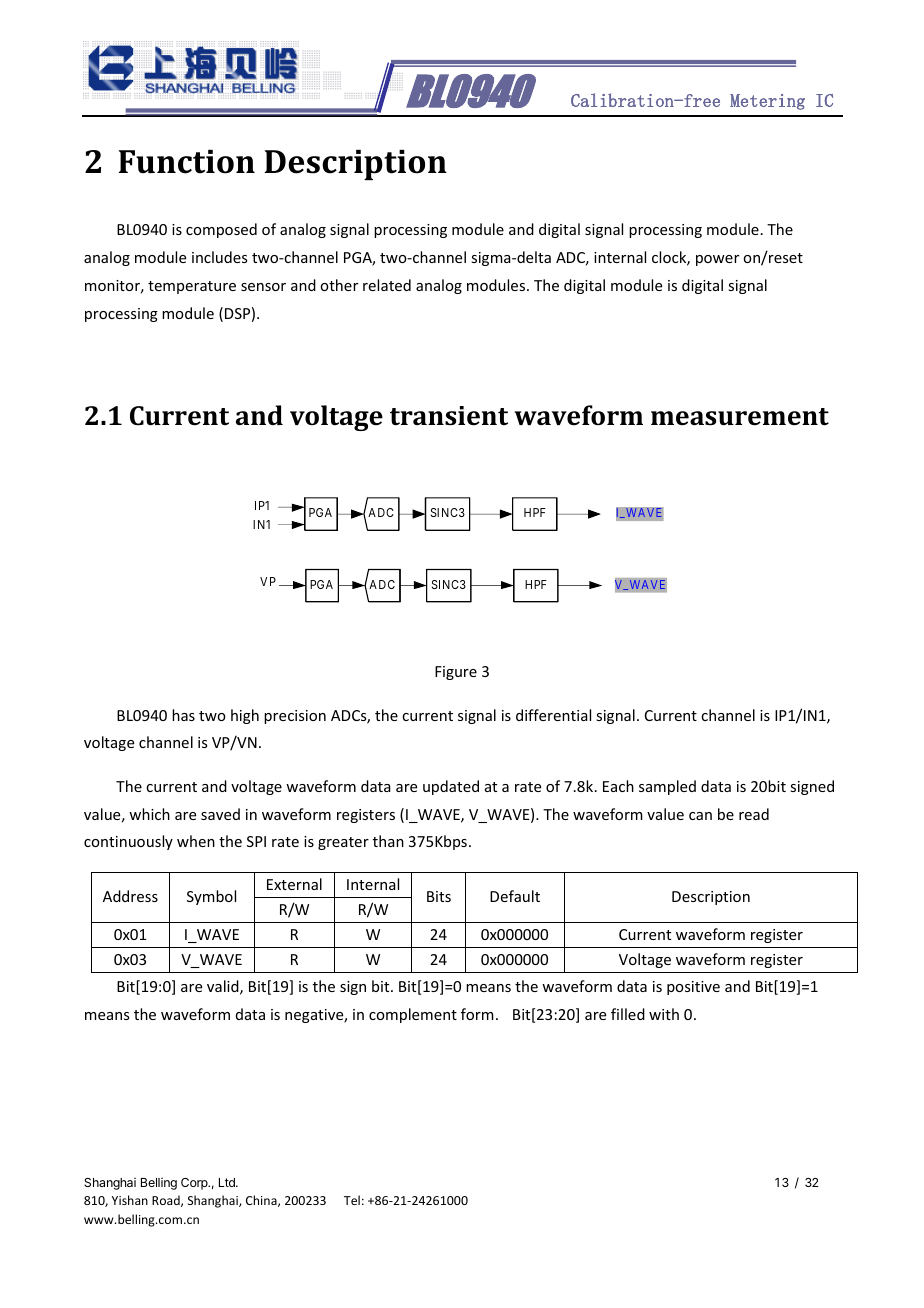 The height and width of the screenshot is (1308, 924). I want to click on transient, so click(449, 416).
